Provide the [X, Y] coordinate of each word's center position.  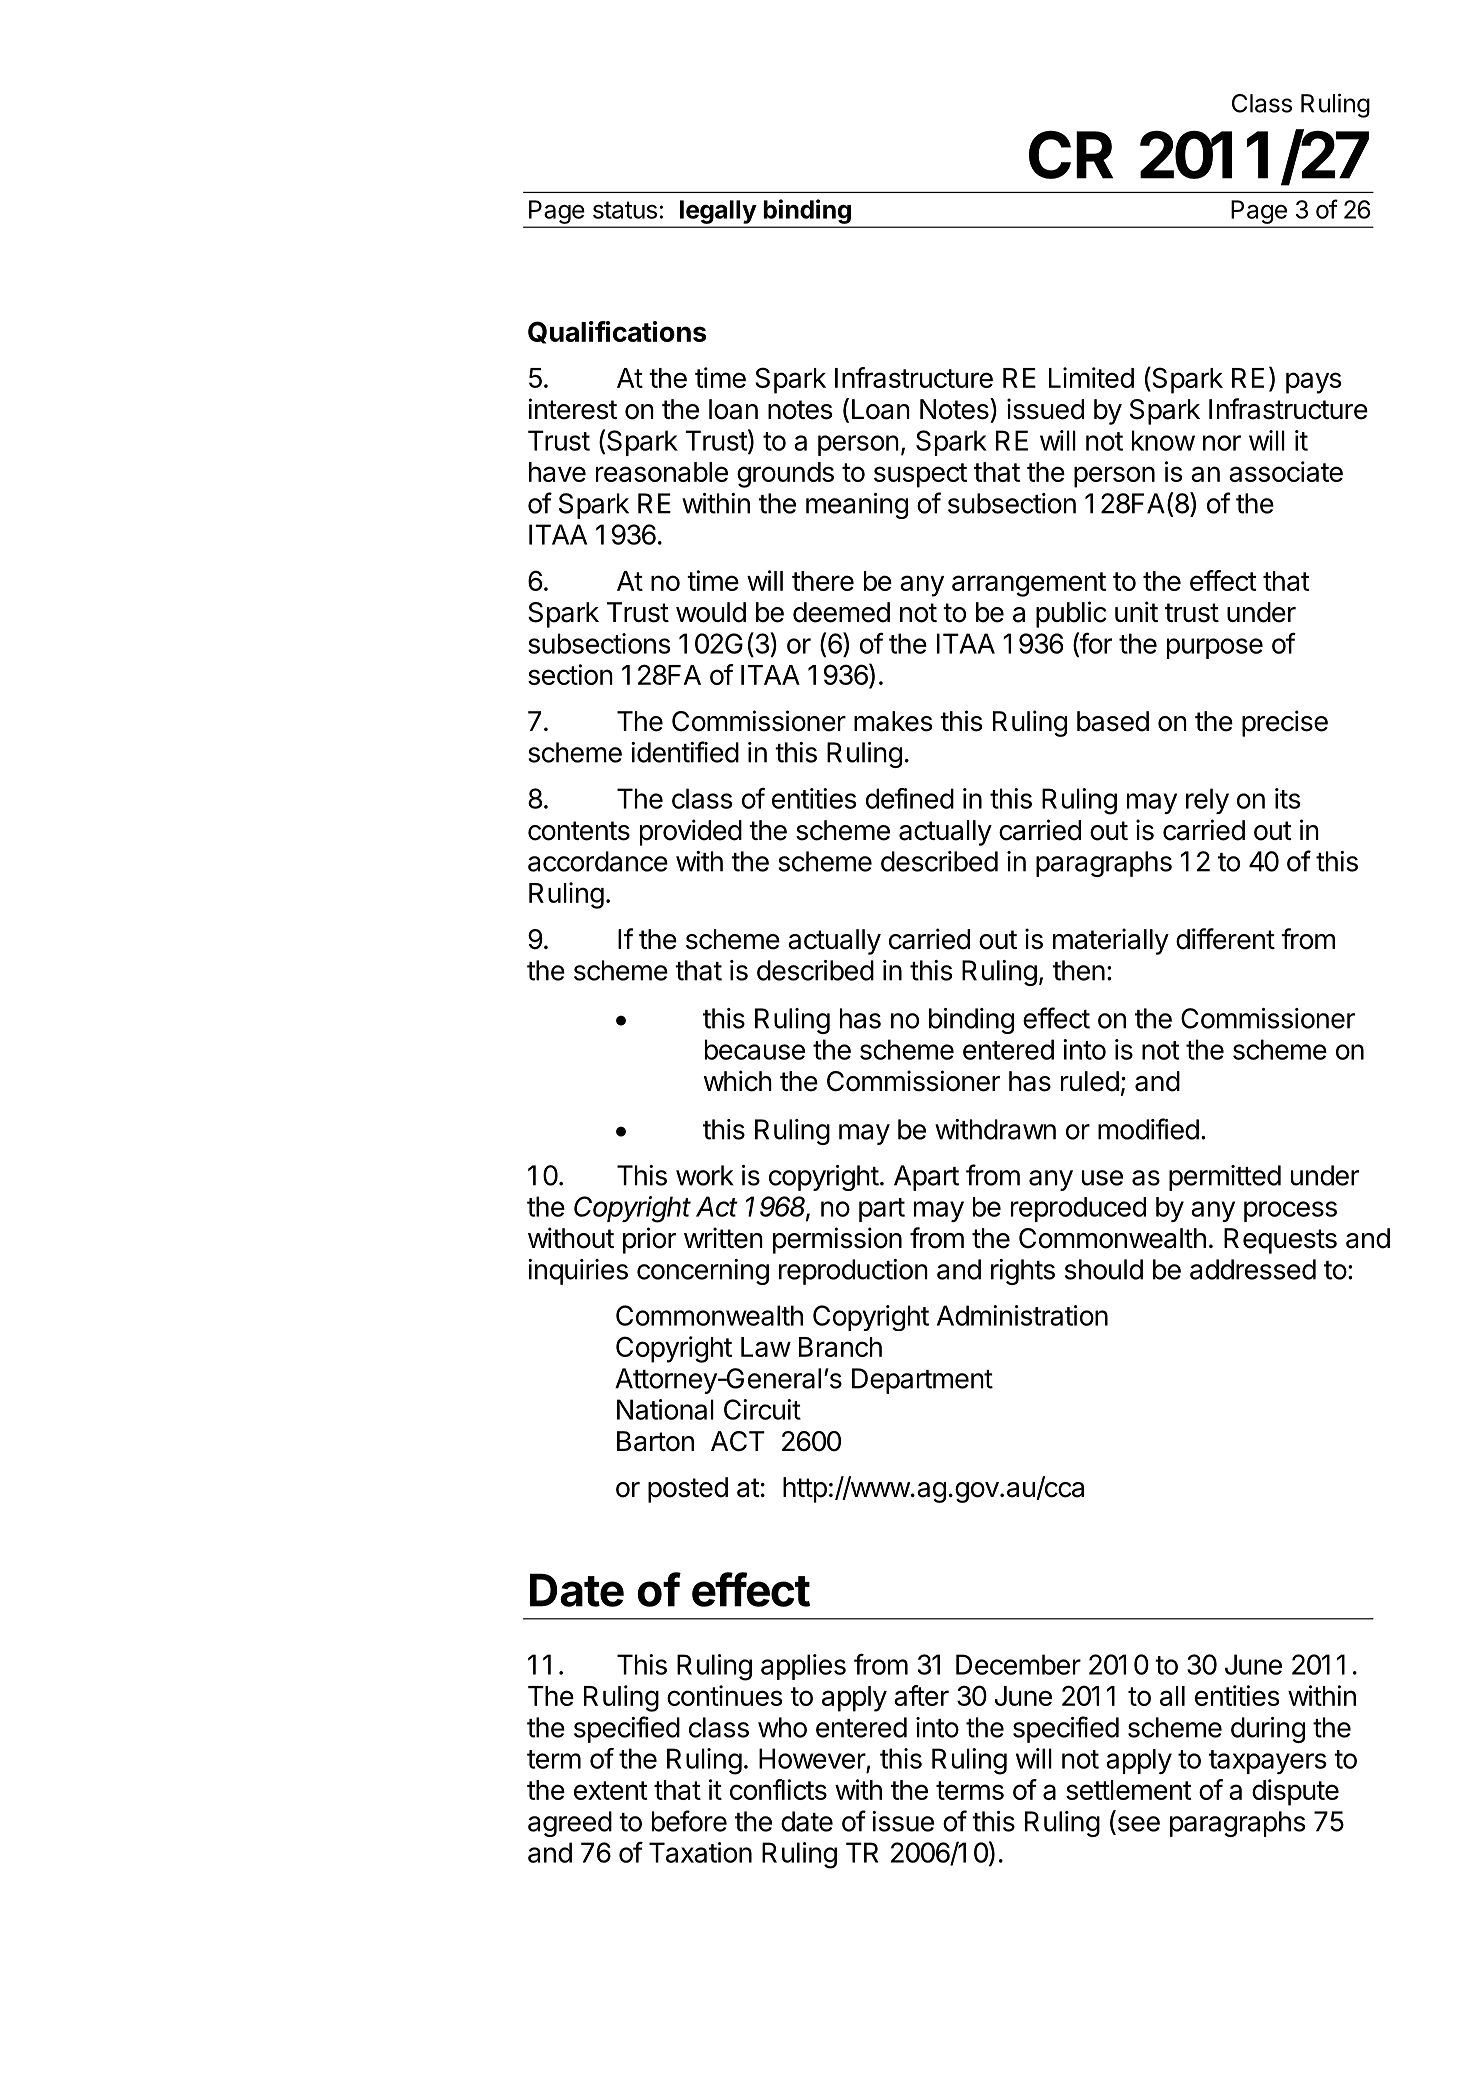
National [665, 1409]
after [921, 1695]
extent [611, 1790]
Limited [1091, 377]
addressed [1253, 1269]
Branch [840, 1347]
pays [1314, 383]
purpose [1215, 648]
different [1225, 939]
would [711, 612]
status [625, 210]
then [1079, 970]
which [738, 1081]
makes [893, 721]
